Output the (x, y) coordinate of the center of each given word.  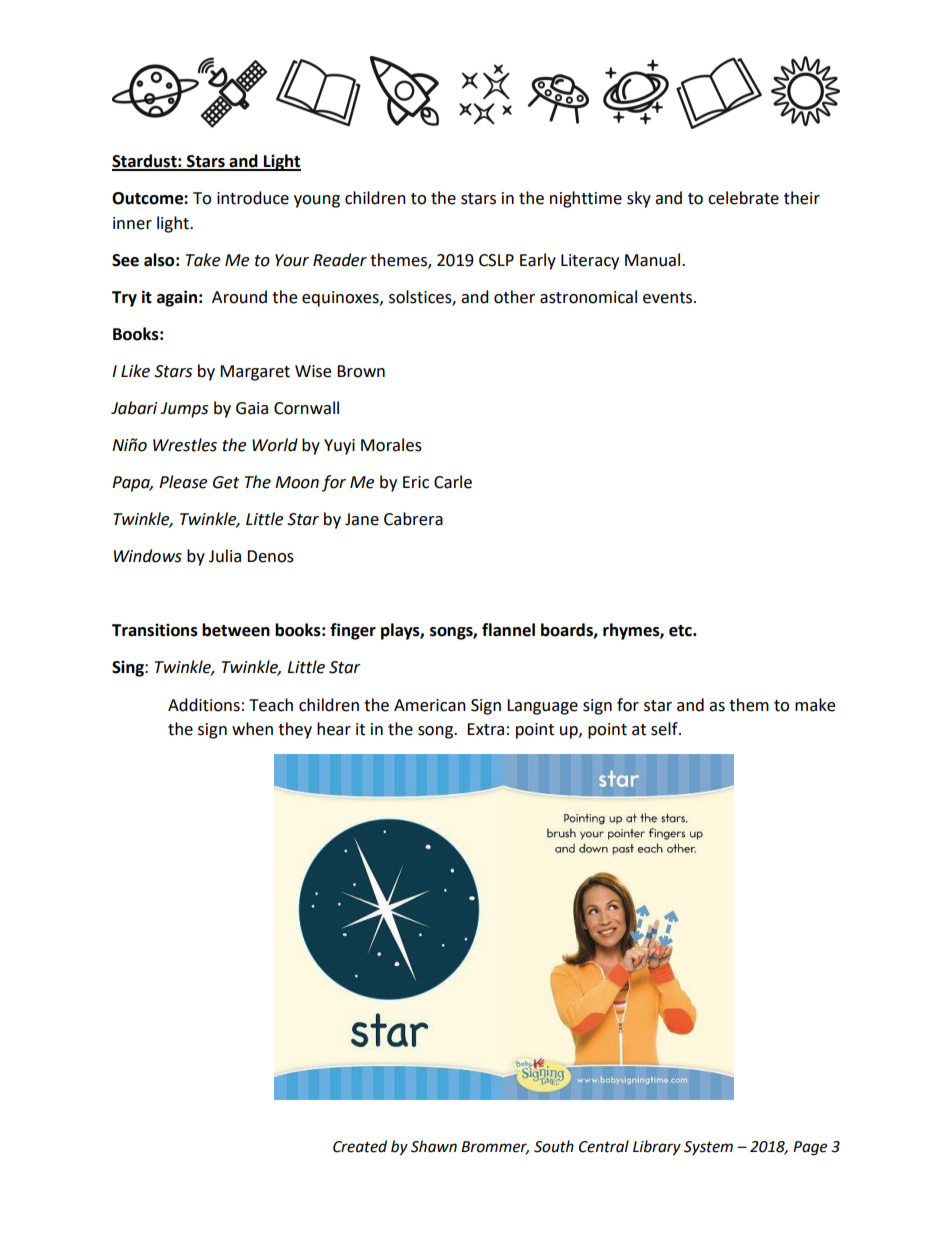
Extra (485, 729)
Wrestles (185, 445)
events (669, 298)
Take (203, 260)
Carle (453, 482)
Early (538, 261)
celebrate (743, 198)
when (252, 729)
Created (360, 1146)
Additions (204, 705)
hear (334, 729)
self (665, 729)
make (815, 705)
